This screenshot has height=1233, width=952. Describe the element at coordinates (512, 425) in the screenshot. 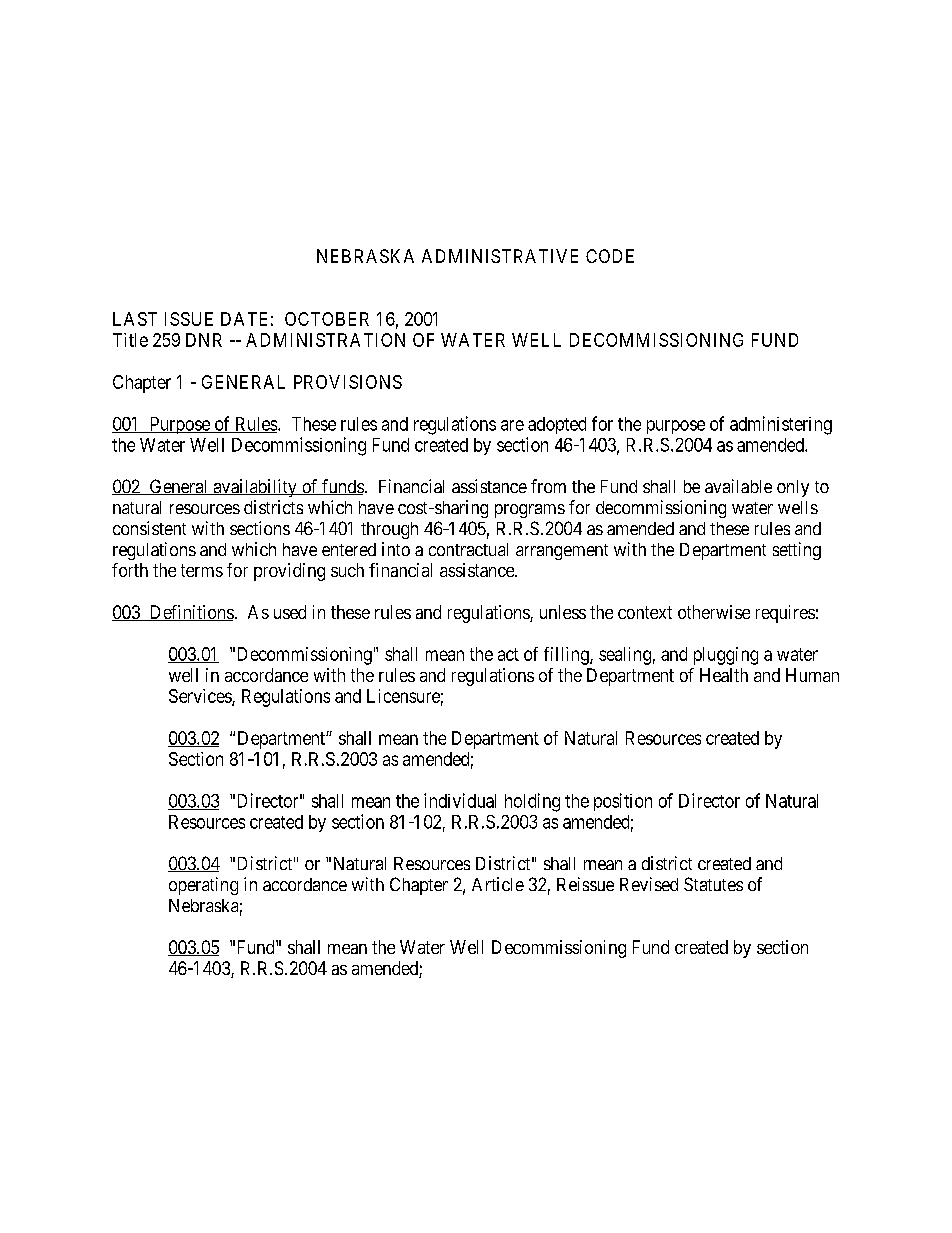

I see `are` at that location.
